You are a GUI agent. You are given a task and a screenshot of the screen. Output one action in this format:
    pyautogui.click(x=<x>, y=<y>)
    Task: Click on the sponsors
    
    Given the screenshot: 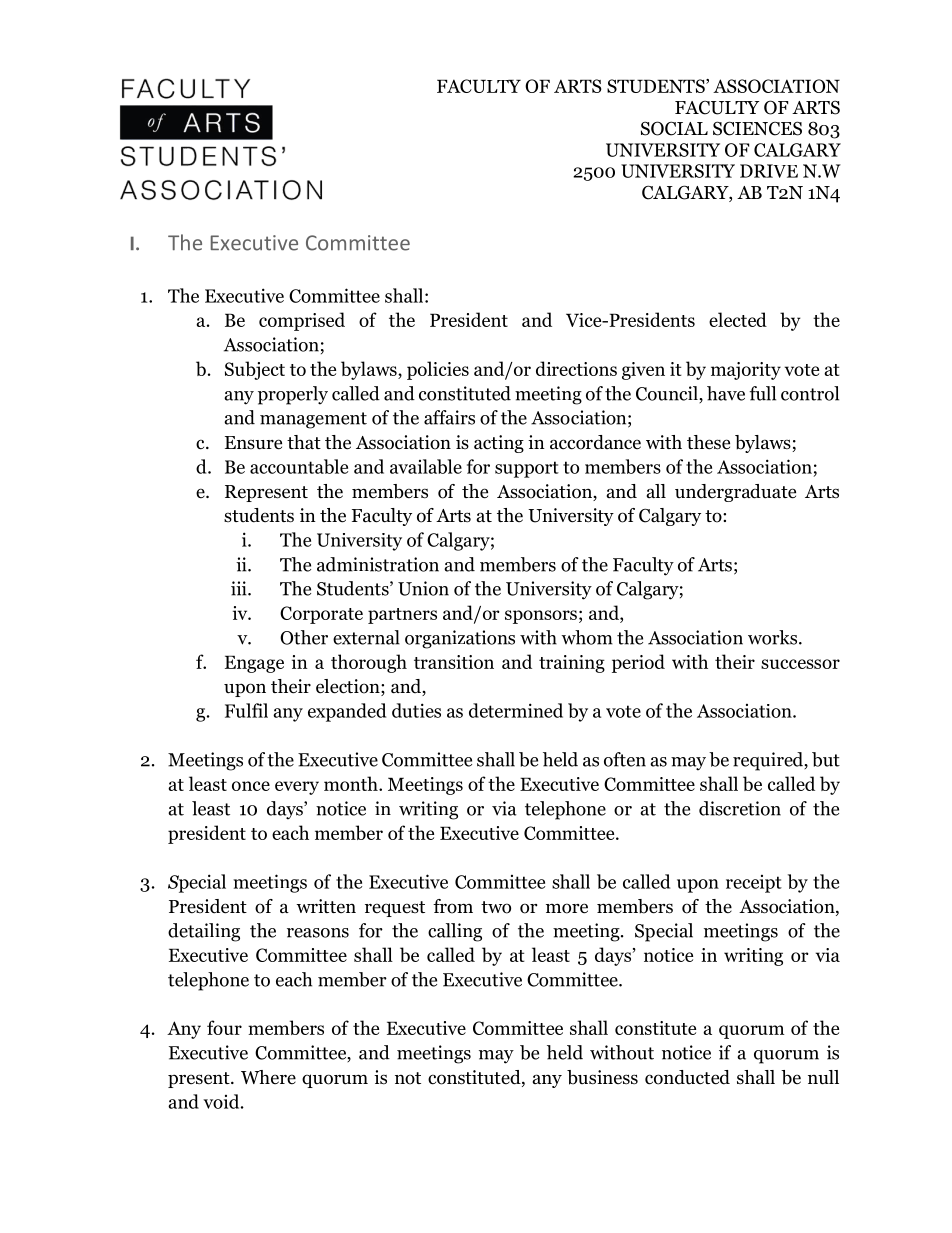 What is the action you would take?
    pyautogui.click(x=541, y=617)
